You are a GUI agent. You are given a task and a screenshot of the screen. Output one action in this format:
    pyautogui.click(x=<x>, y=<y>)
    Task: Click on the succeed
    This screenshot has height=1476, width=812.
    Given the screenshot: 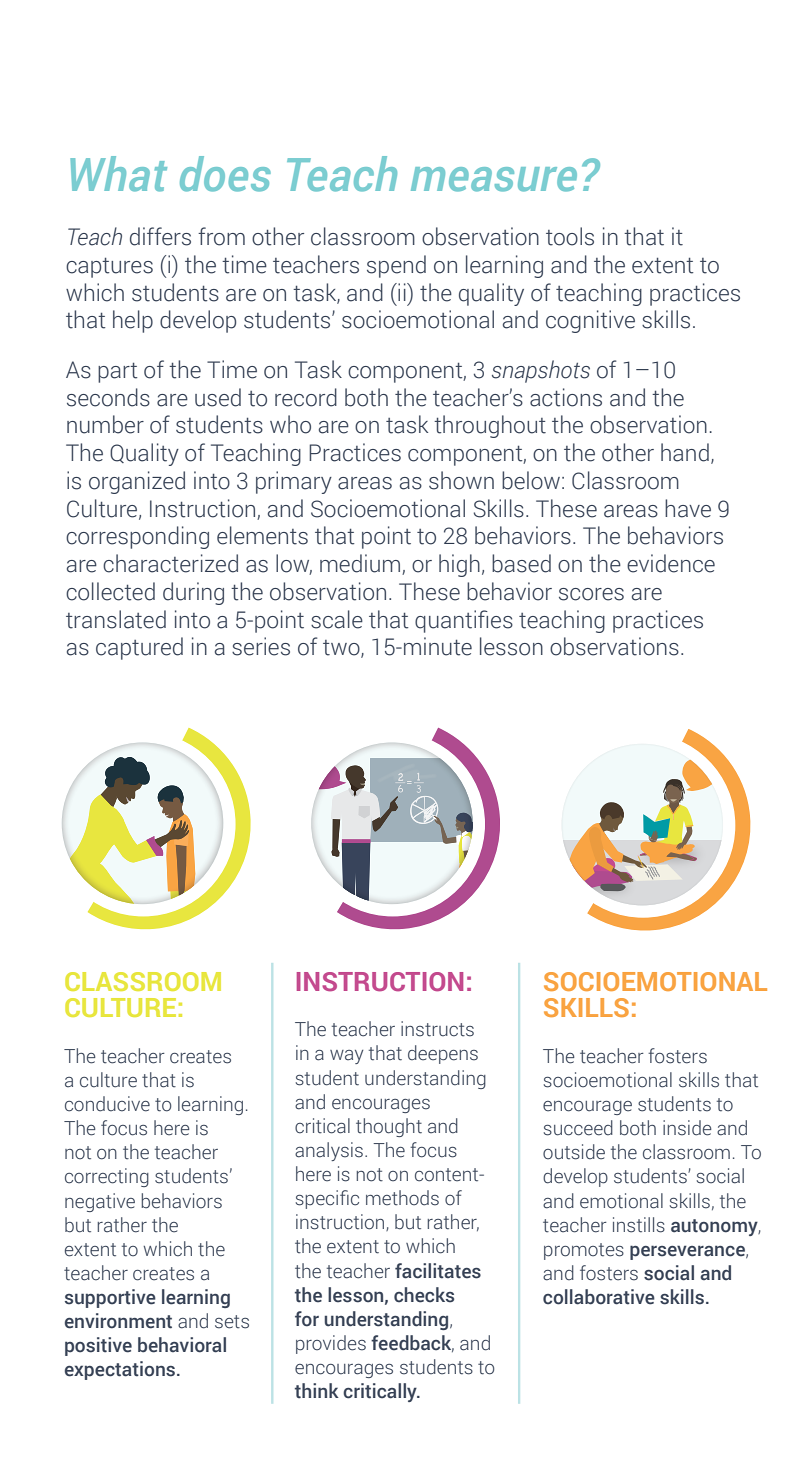 What is the action you would take?
    pyautogui.click(x=578, y=1128)
